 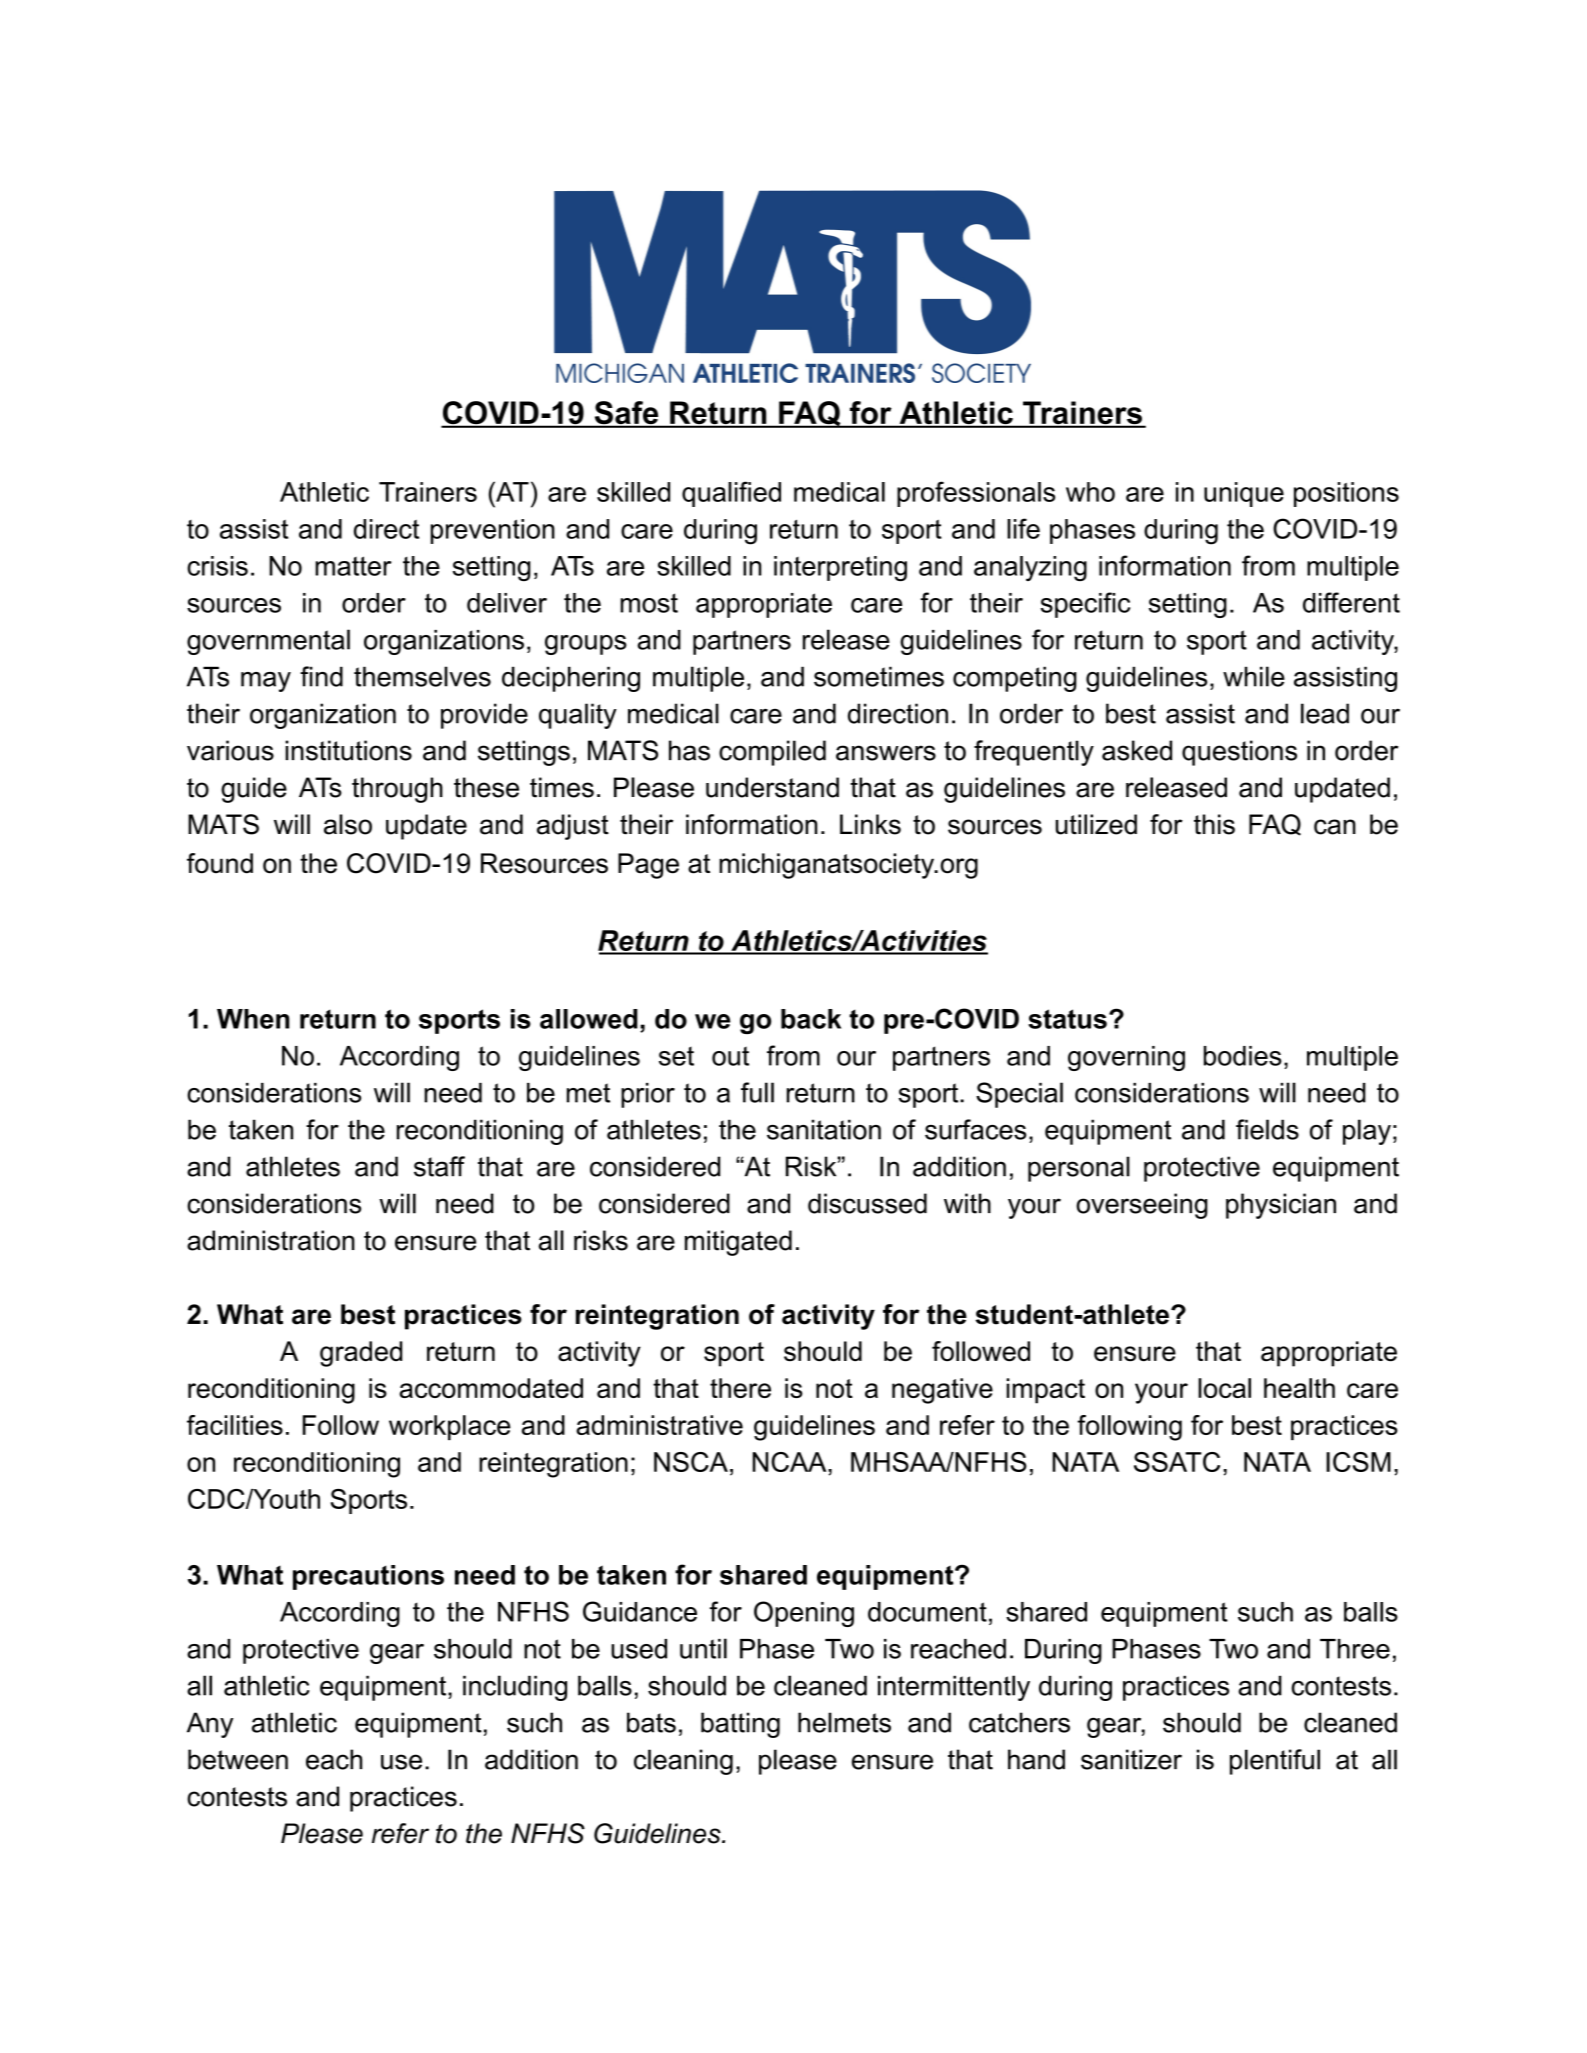 What do you see at coordinates (1275, 1762) in the screenshot?
I see `plentiful` at bounding box center [1275, 1762].
